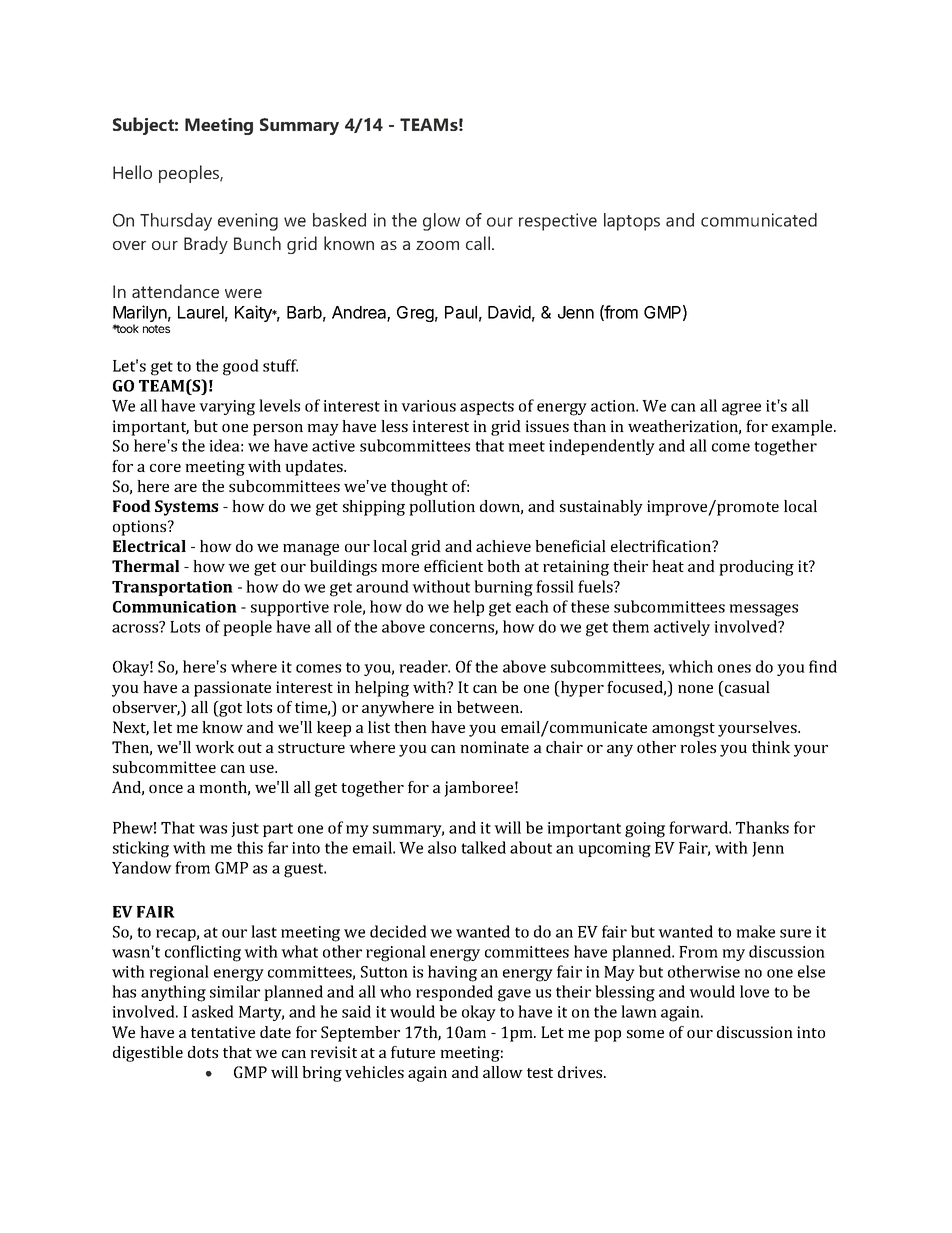  What do you see at coordinates (175, 607) in the image?
I see `Communication` at bounding box center [175, 607].
